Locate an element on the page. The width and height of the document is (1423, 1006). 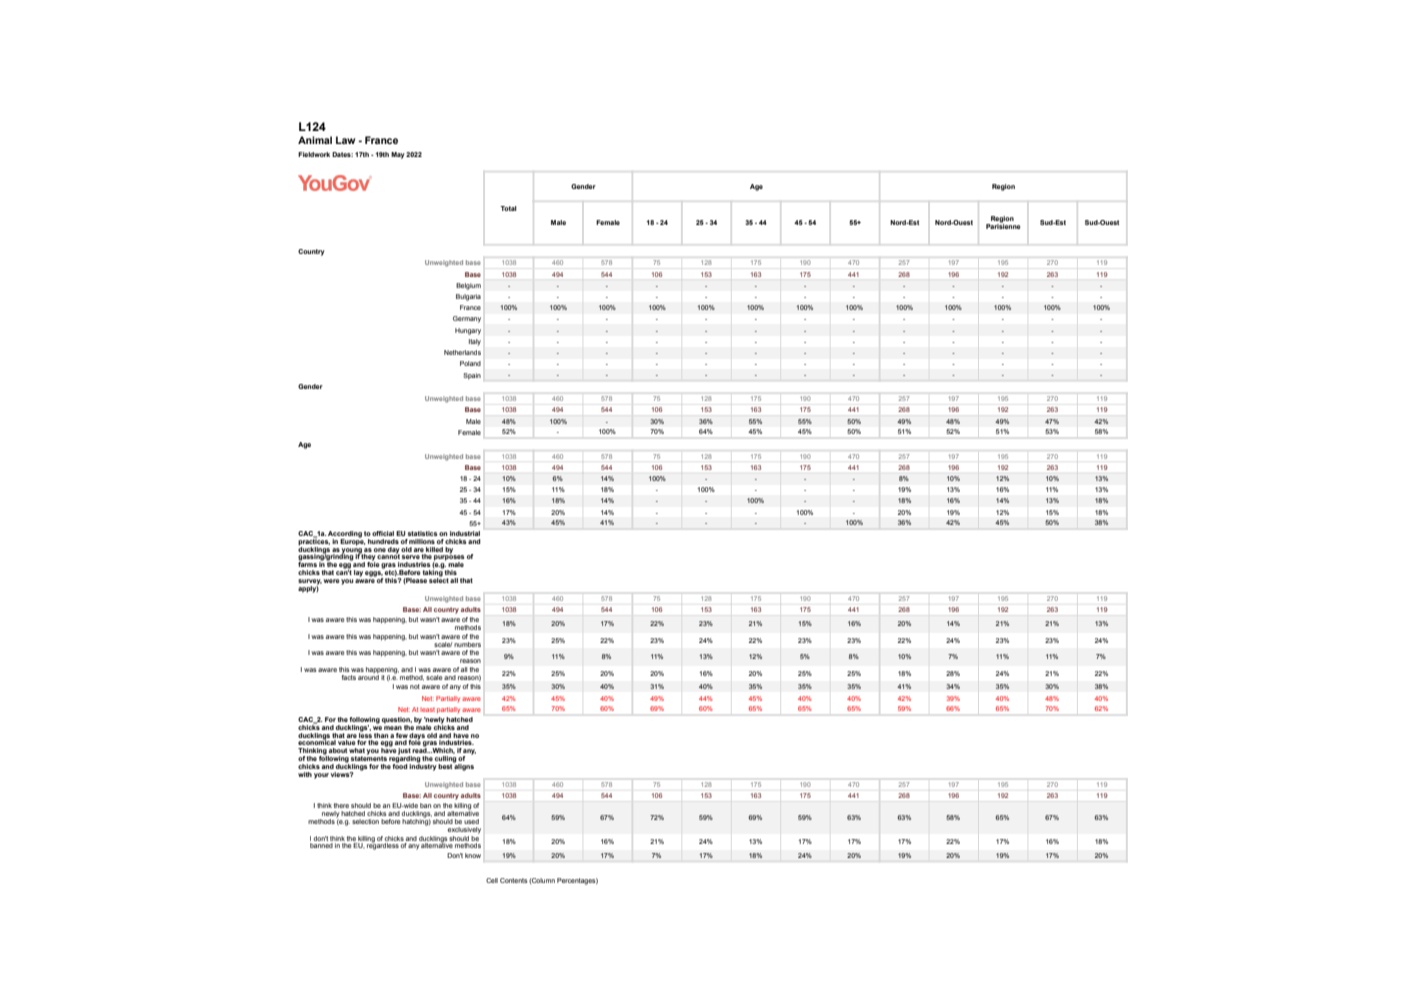
Law is located at coordinates (345, 140).
